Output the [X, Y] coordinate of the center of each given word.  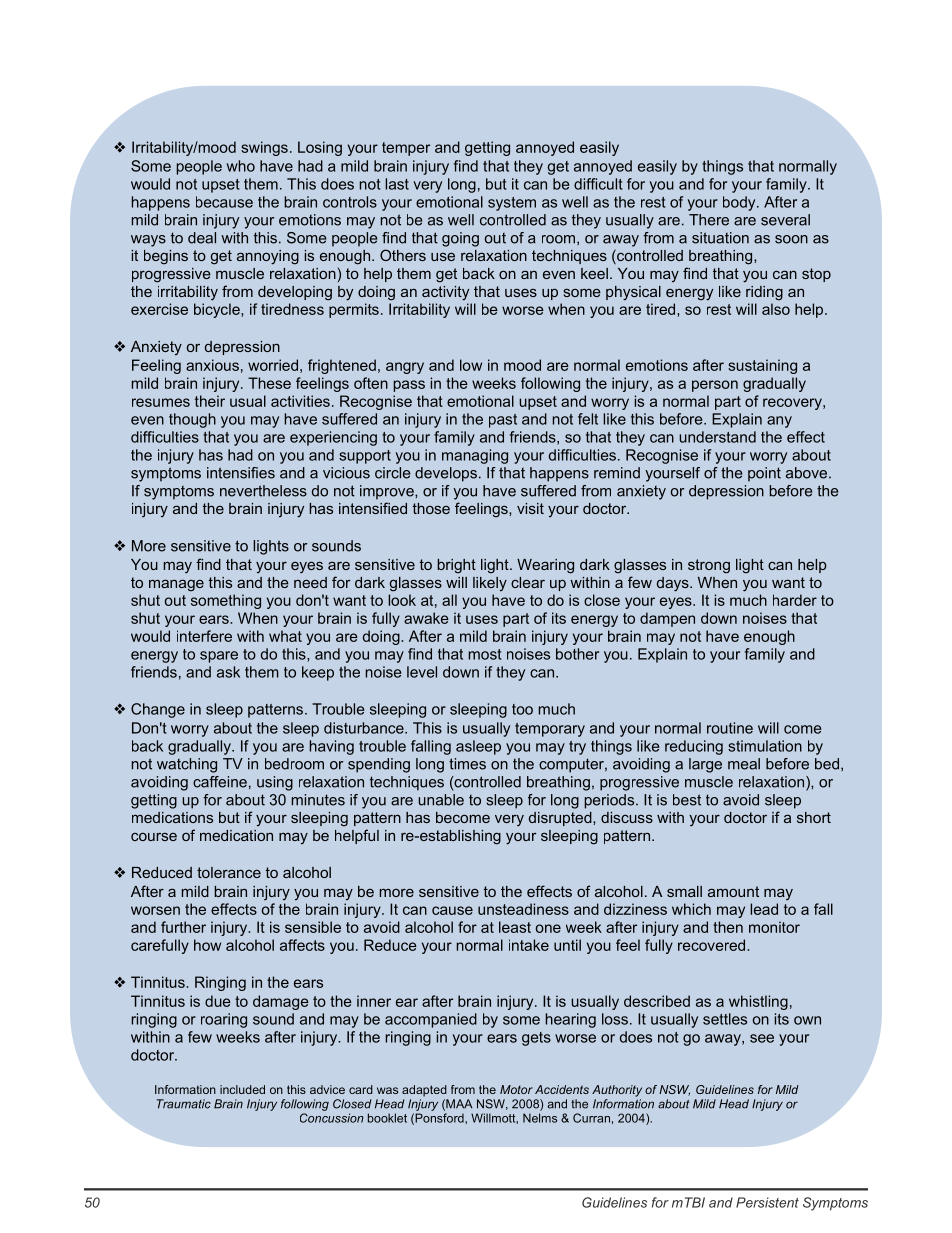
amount [733, 891]
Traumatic [184, 1104]
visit [530, 508]
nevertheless [263, 491]
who [241, 166]
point [764, 474]
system [512, 204]
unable [441, 800]
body [740, 203]
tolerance [229, 872]
